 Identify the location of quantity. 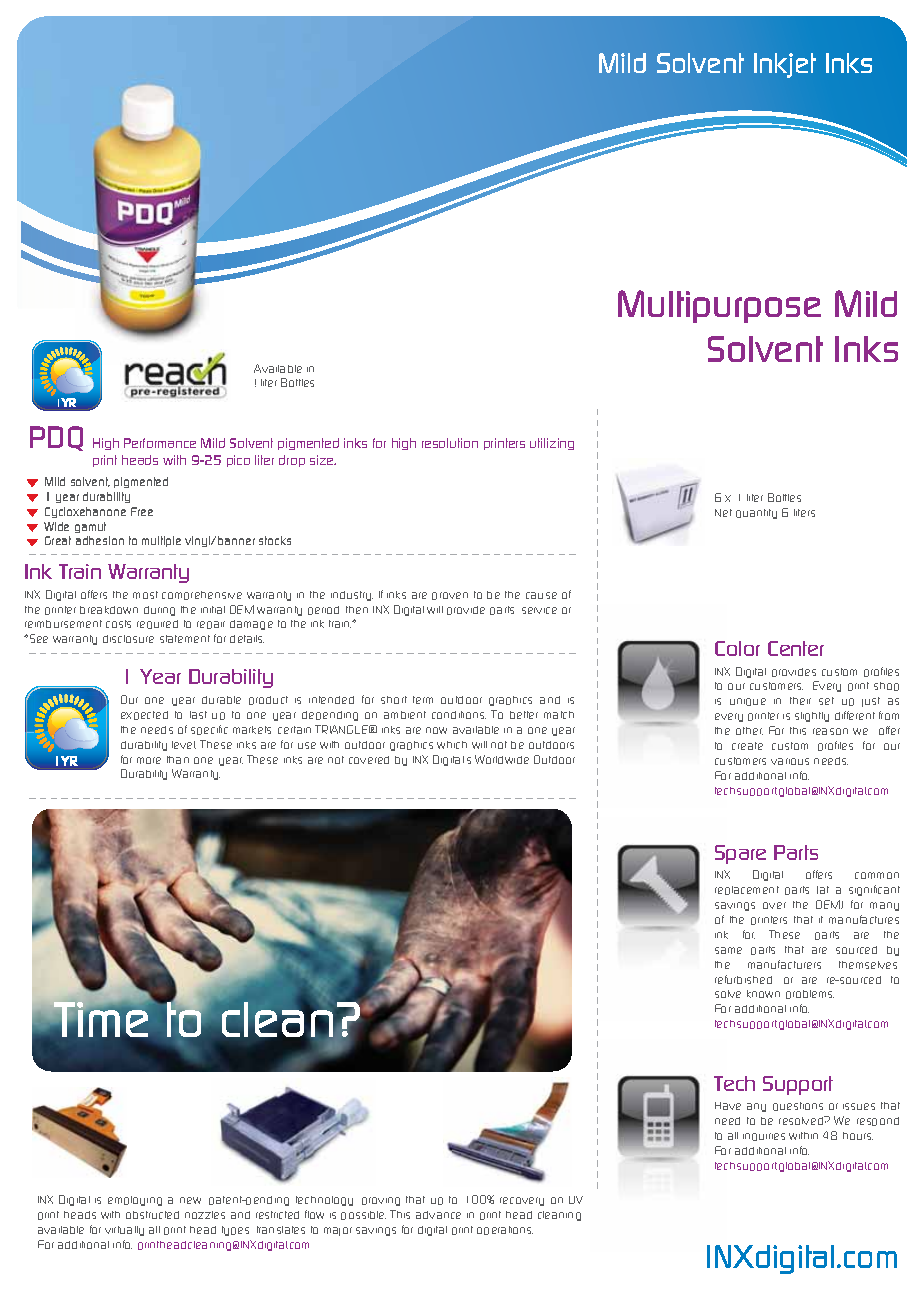
(756, 514).
